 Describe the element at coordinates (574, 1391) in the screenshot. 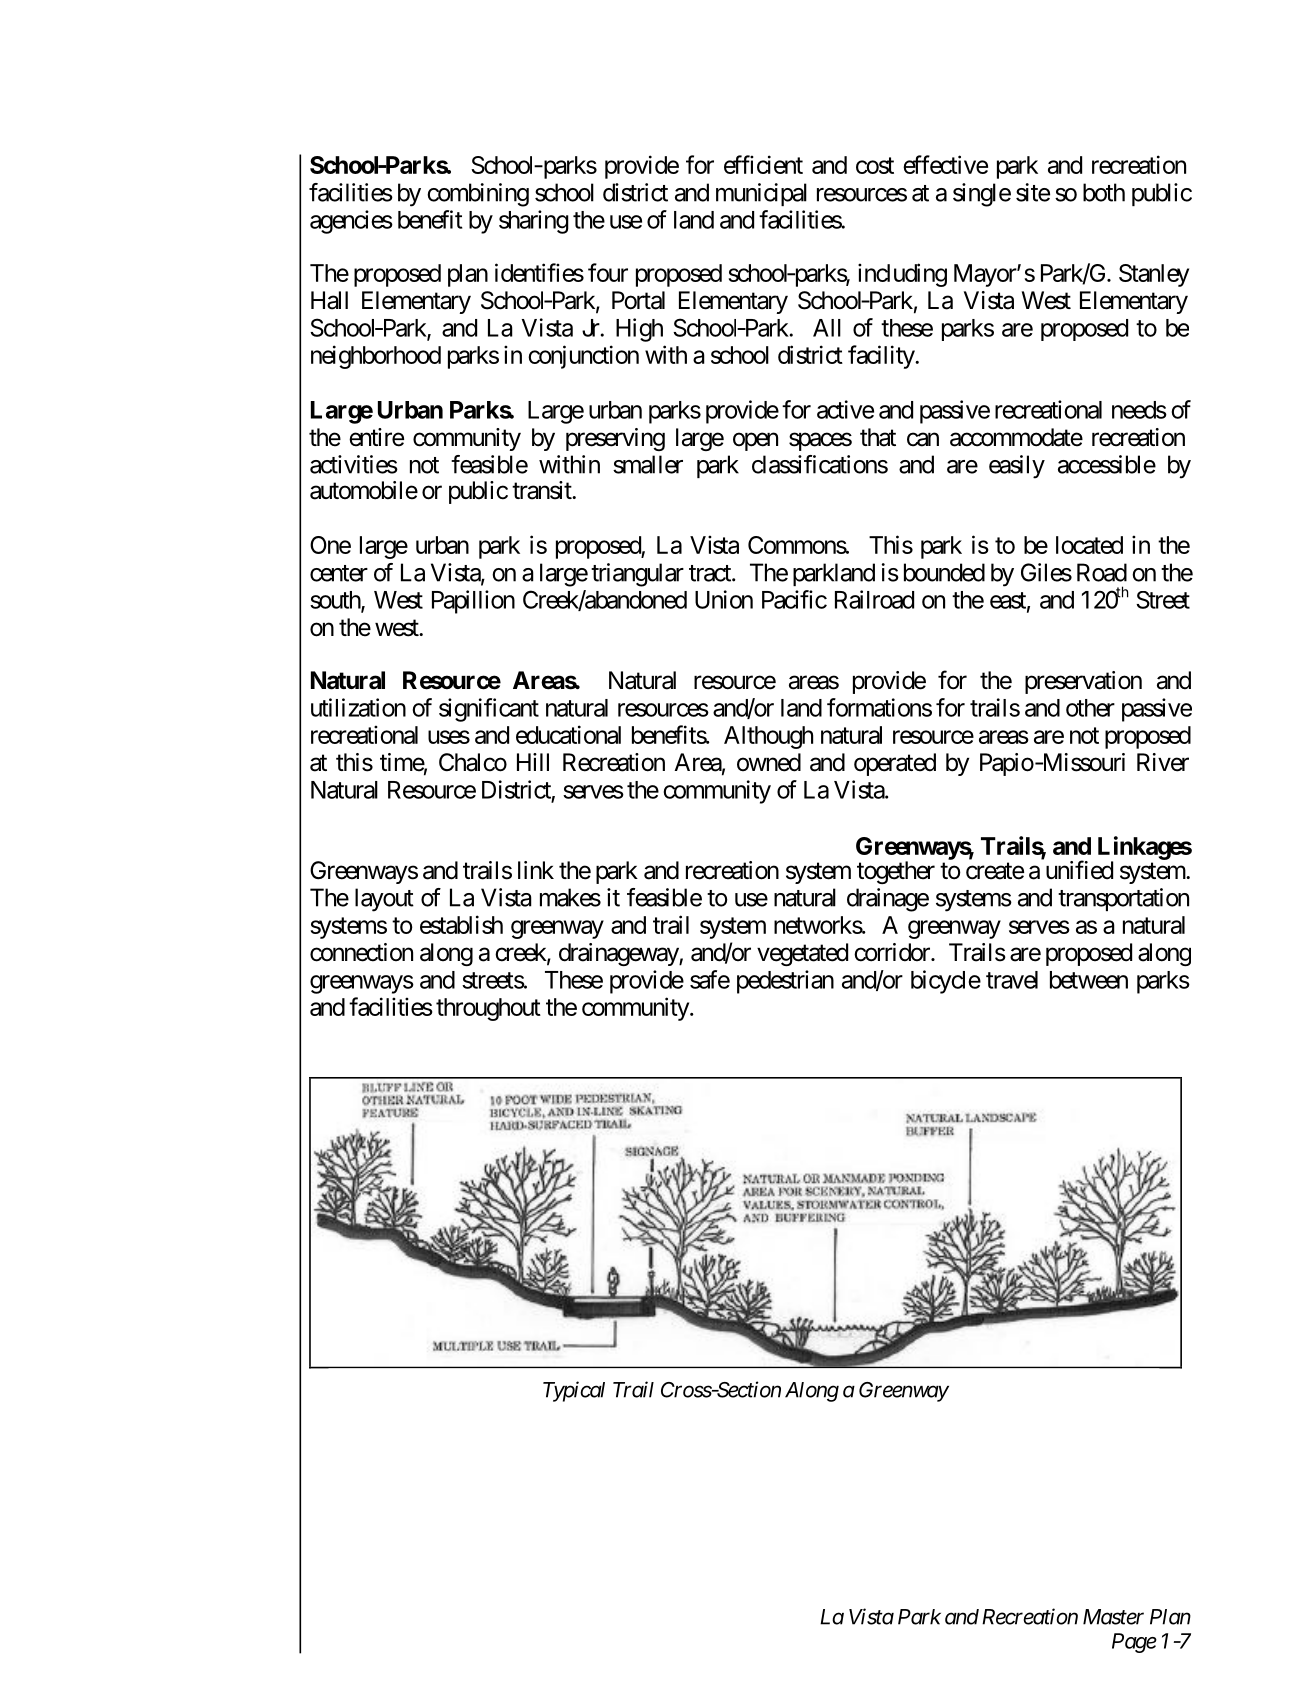

I see `Typical` at that location.
